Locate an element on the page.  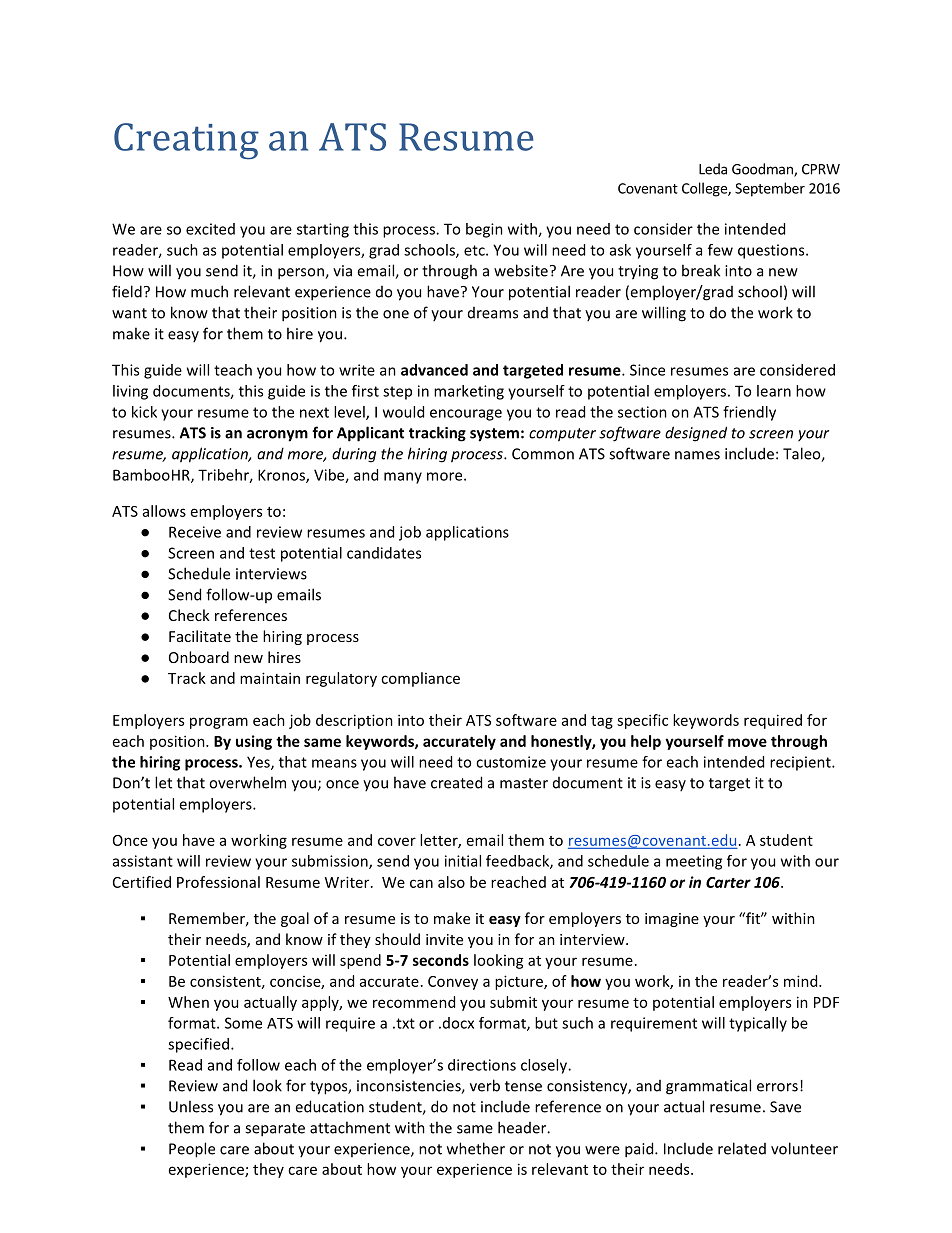
allows is located at coordinates (164, 511).
